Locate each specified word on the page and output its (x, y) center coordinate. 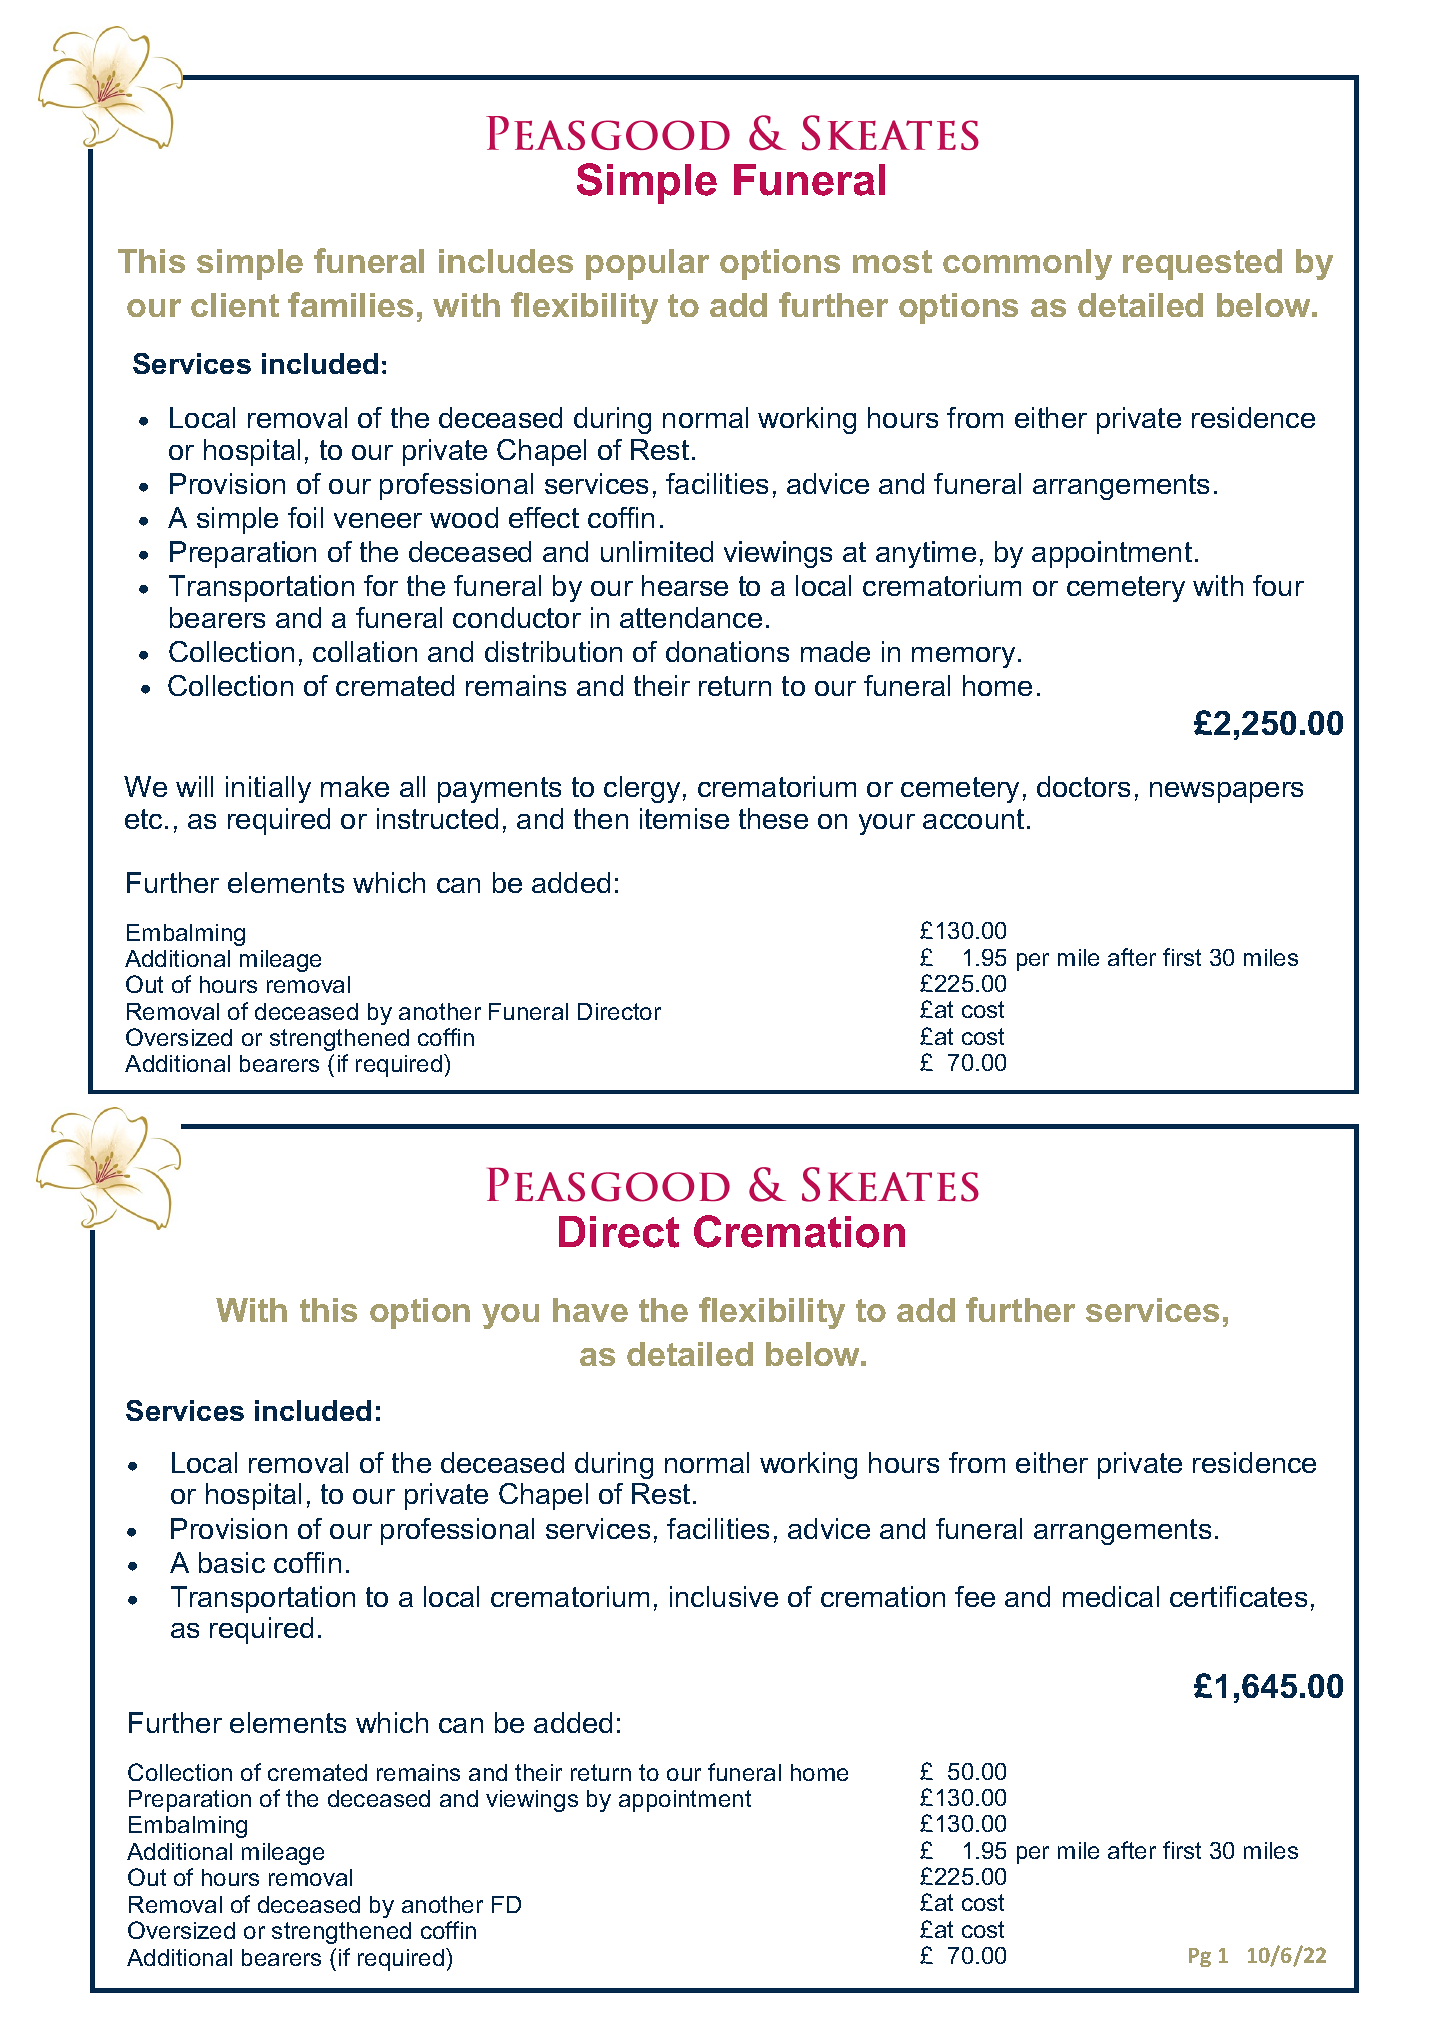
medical (1111, 1596)
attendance (691, 617)
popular (647, 264)
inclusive (724, 1596)
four (1278, 585)
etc (143, 819)
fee (975, 1596)
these (773, 818)
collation (365, 651)
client (235, 305)
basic (232, 1562)
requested (1202, 264)
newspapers (1226, 792)
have (590, 1310)
